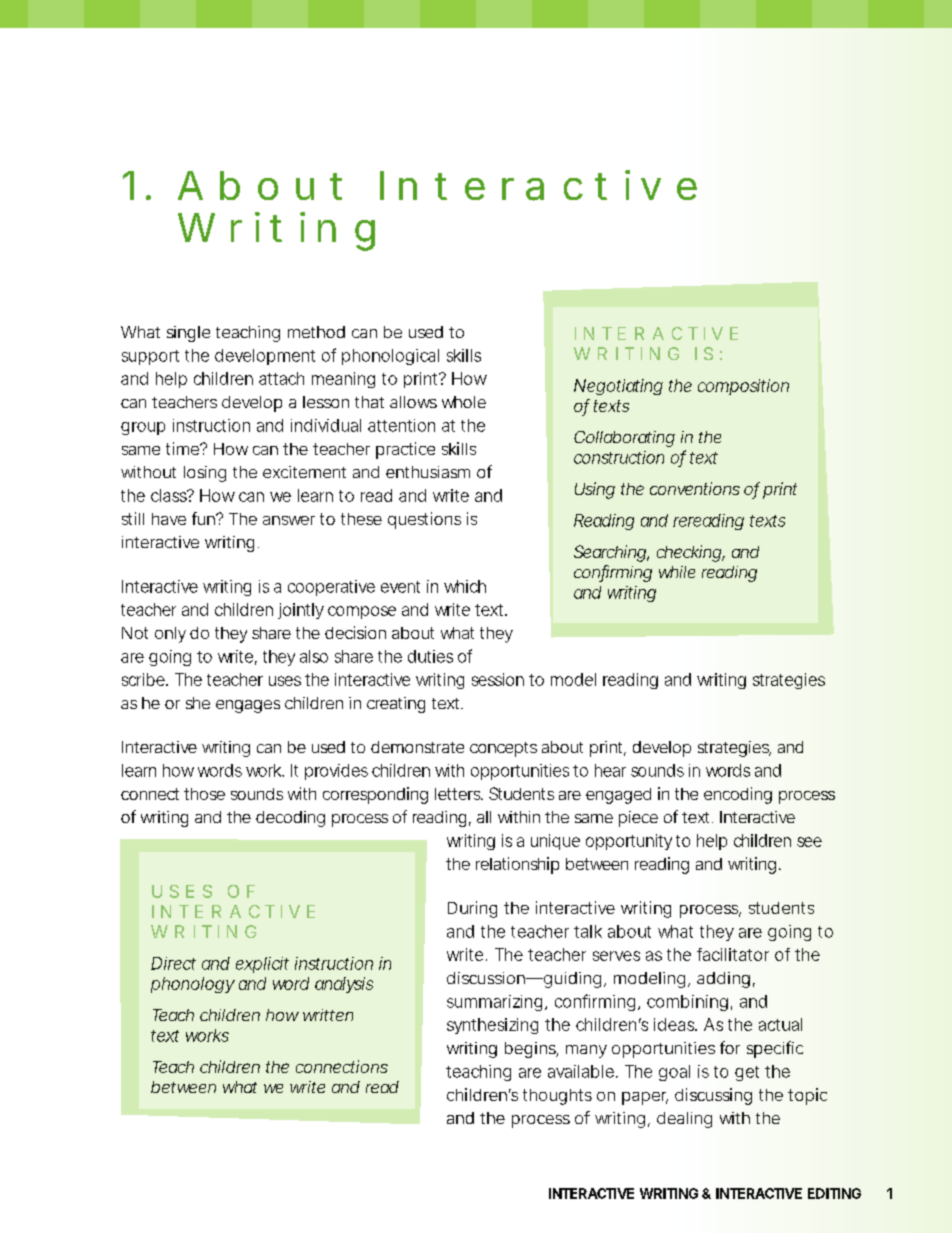 Image resolution: width=952 pixels, height=1233 pixels. What do you see at coordinates (517, 865) in the screenshot?
I see `relationship` at bounding box center [517, 865].
